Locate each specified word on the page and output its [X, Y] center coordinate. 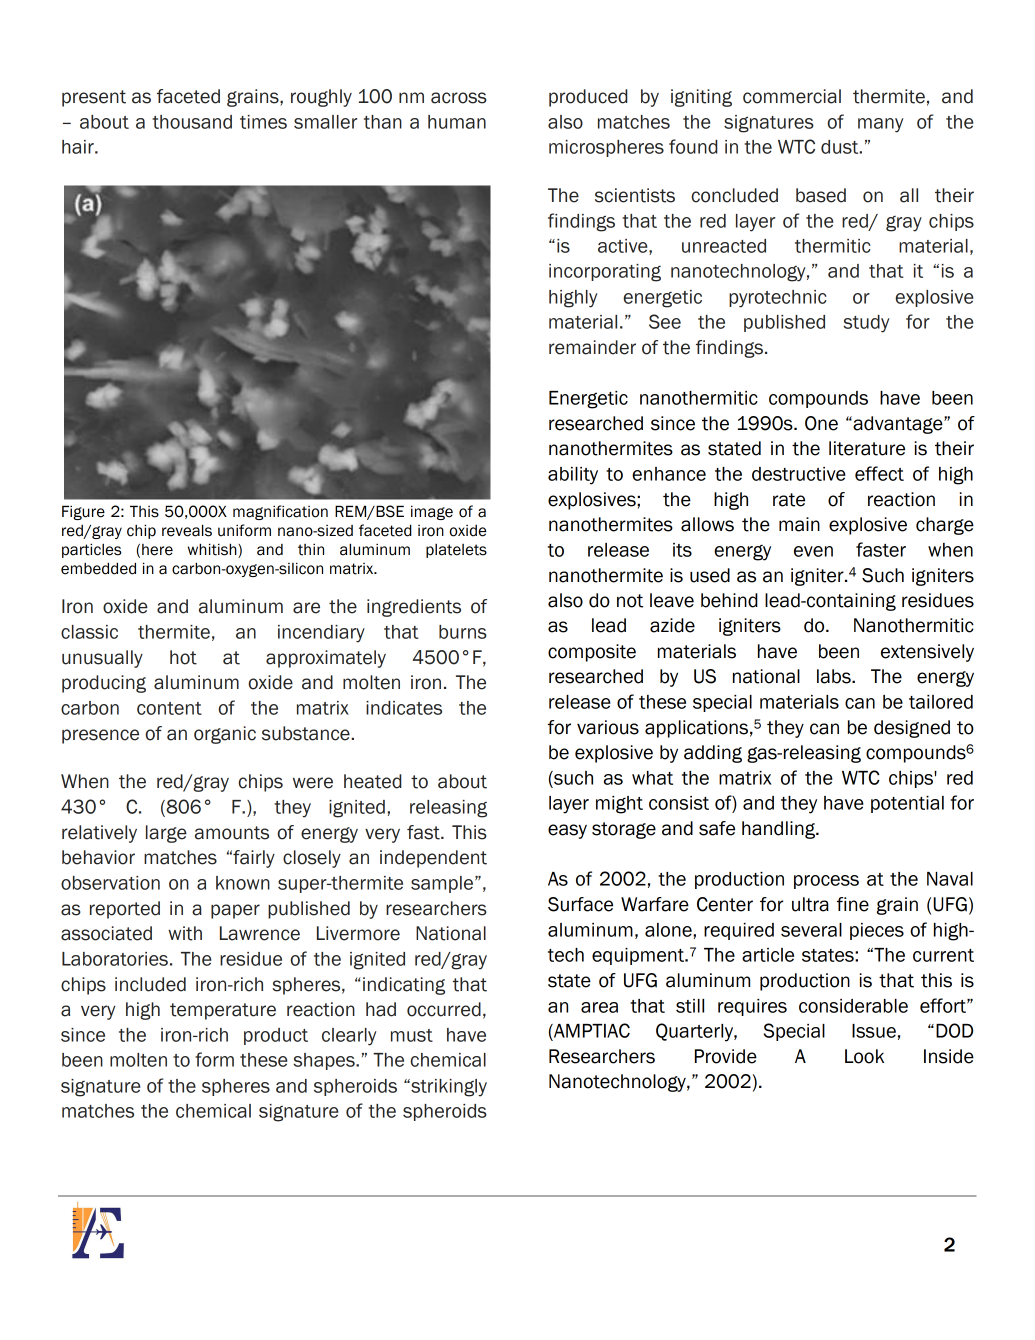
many [880, 125]
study [866, 324]
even [813, 551]
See [665, 321]
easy [567, 831]
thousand [192, 122]
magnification [280, 512]
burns [463, 632]
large [166, 834]
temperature [223, 1011]
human [457, 122]
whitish [213, 550]
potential [907, 804]
